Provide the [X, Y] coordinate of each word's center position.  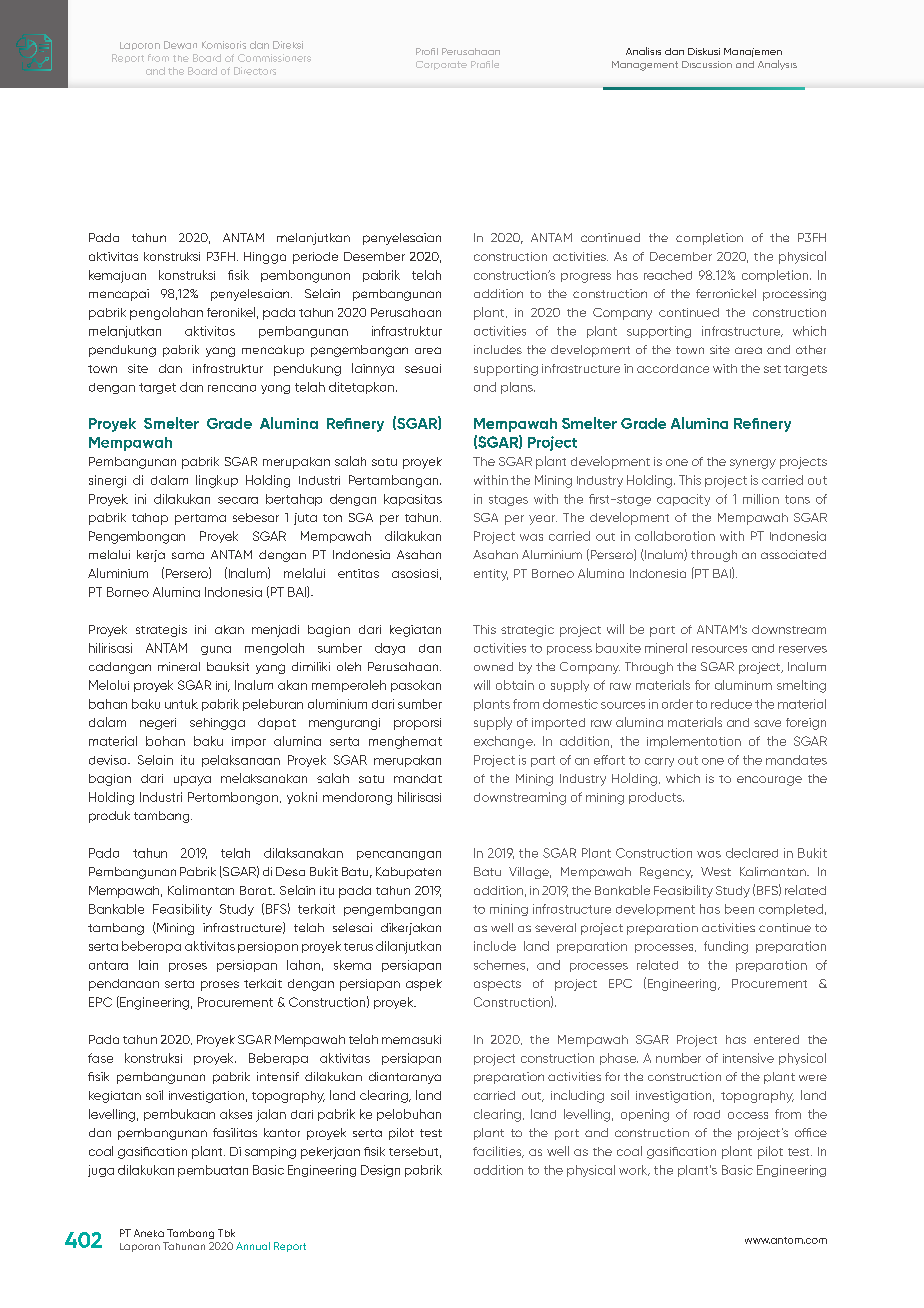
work [634, 1170]
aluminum [743, 685]
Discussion [707, 64]
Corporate [441, 65]
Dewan [180, 45]
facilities [498, 1152]
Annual [253, 1246]
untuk [181, 704]
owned [493, 666]
